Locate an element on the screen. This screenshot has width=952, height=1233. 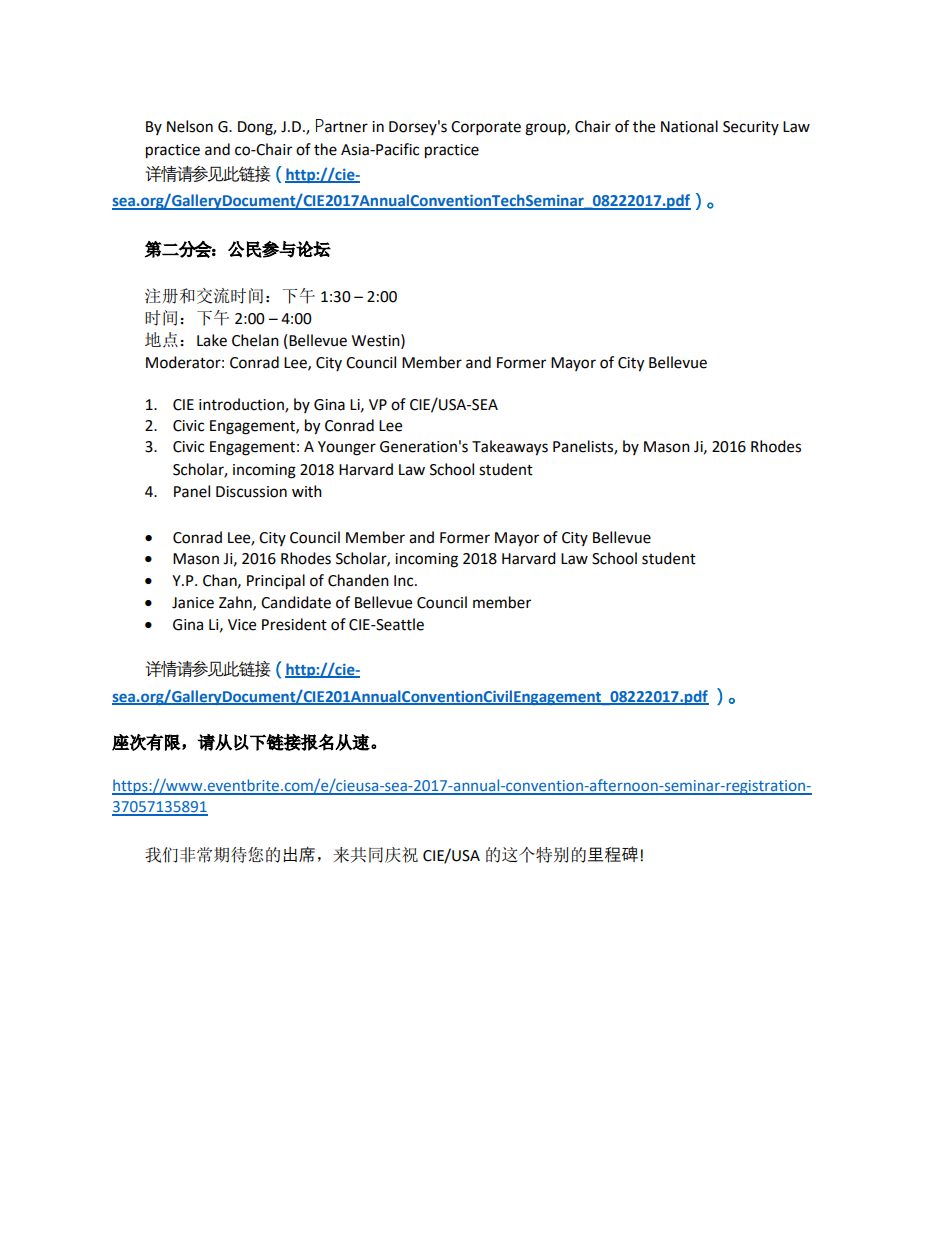
National is located at coordinates (689, 126).
